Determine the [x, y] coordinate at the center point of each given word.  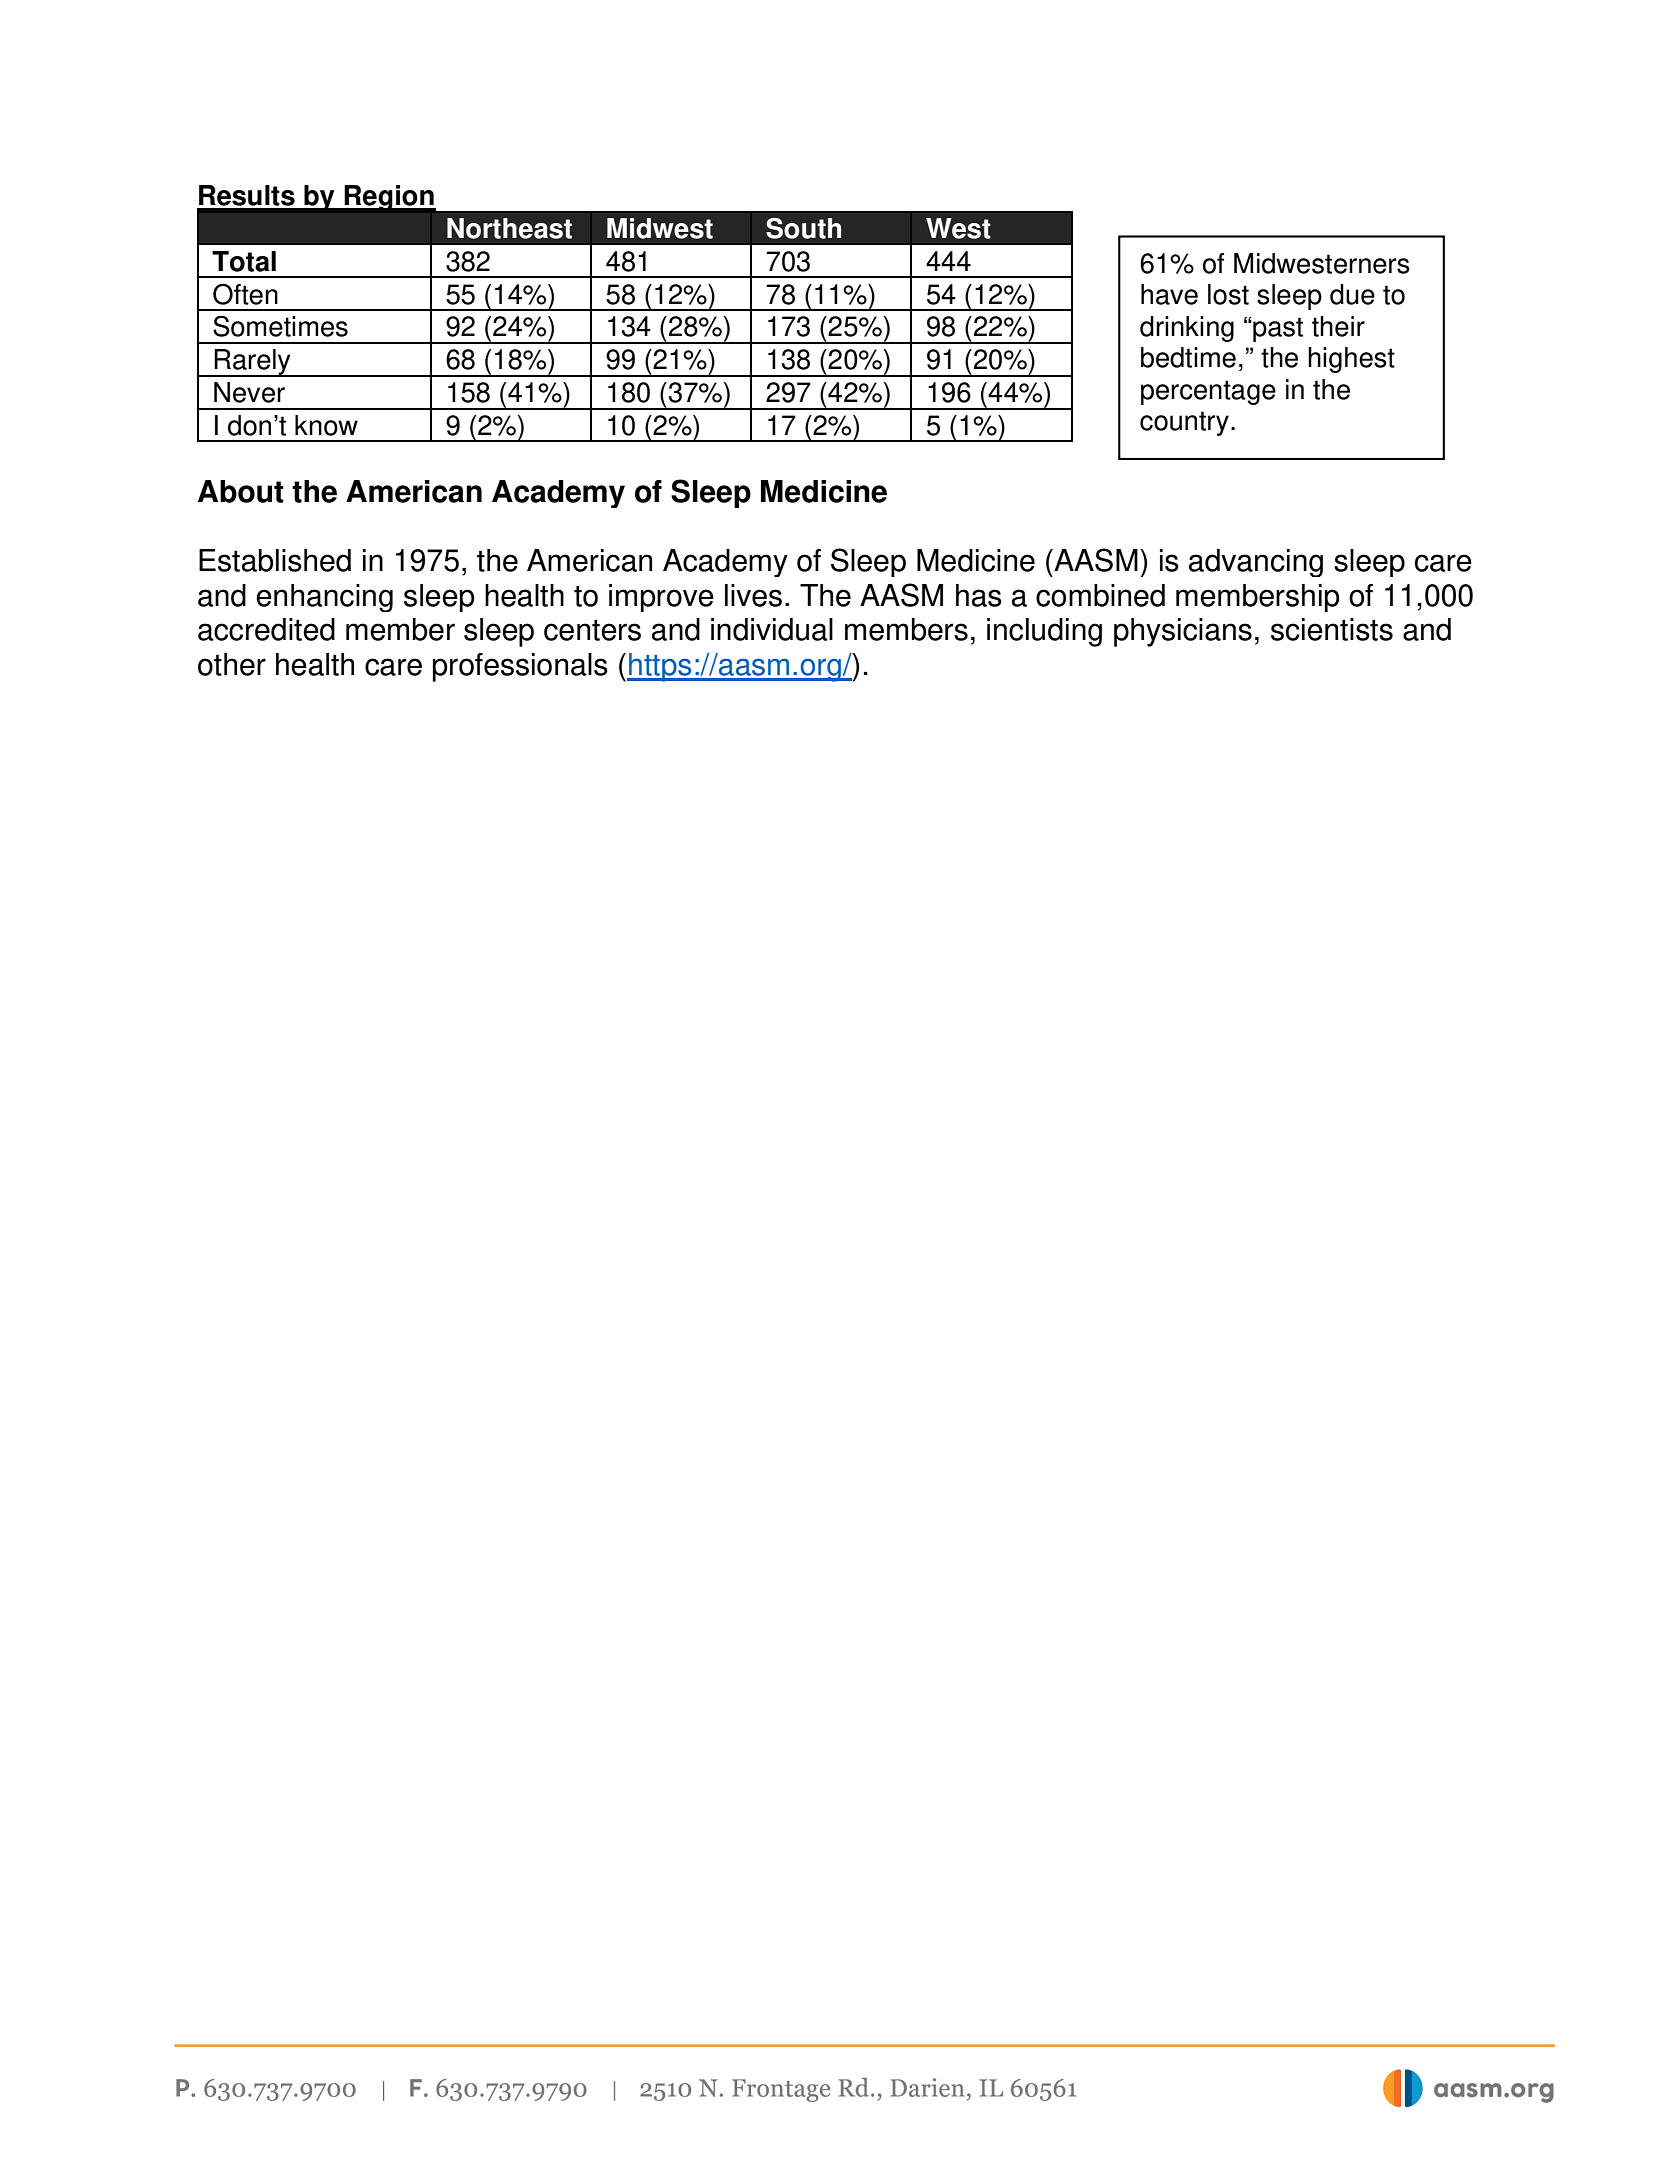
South [803, 228]
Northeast [509, 228]
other [232, 664]
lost [1228, 294]
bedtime [1188, 357]
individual [772, 629]
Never [249, 392]
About [241, 491]
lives [753, 595]
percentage [1208, 392]
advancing [1256, 563]
